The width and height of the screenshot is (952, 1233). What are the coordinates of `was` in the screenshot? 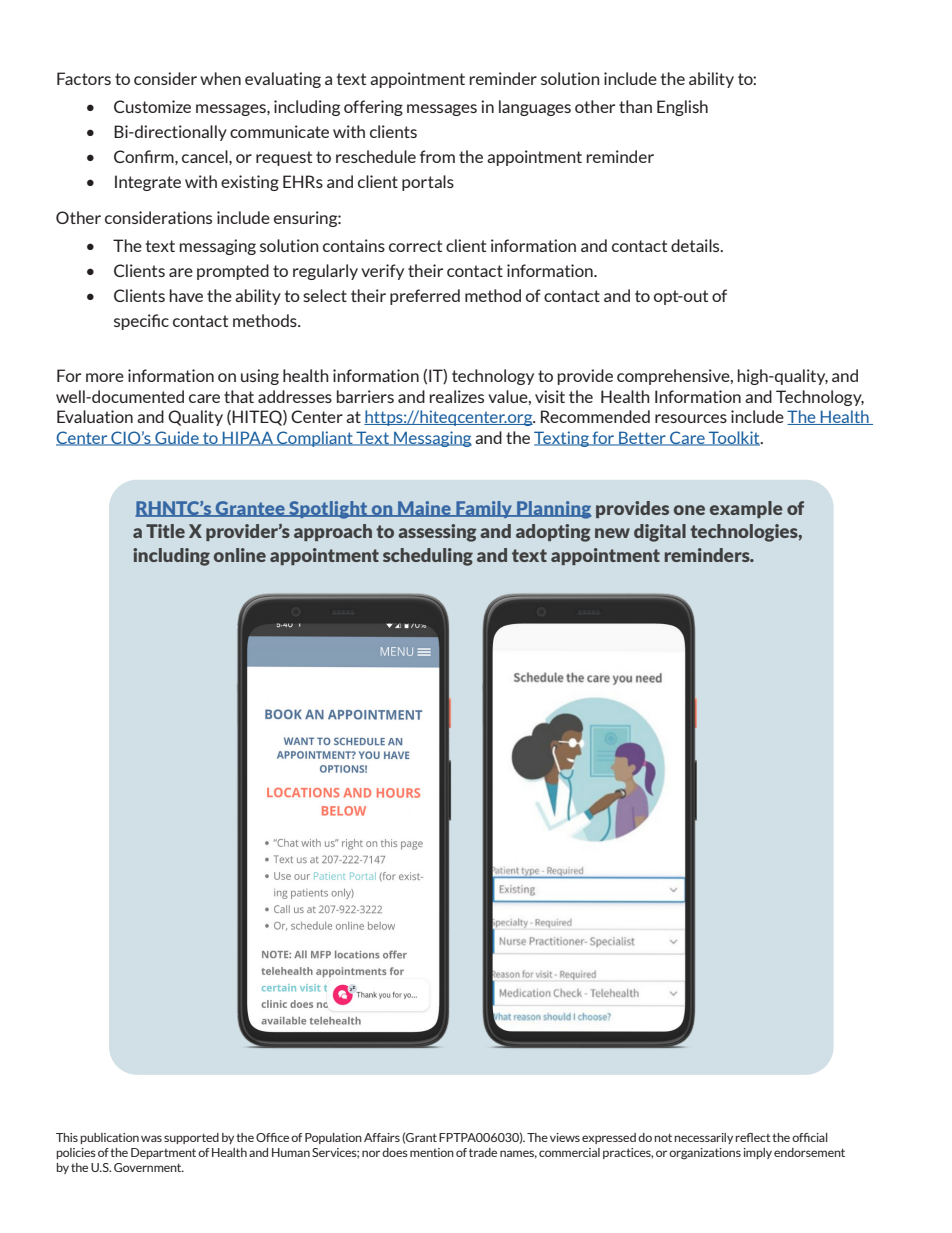 It's located at (151, 1138).
